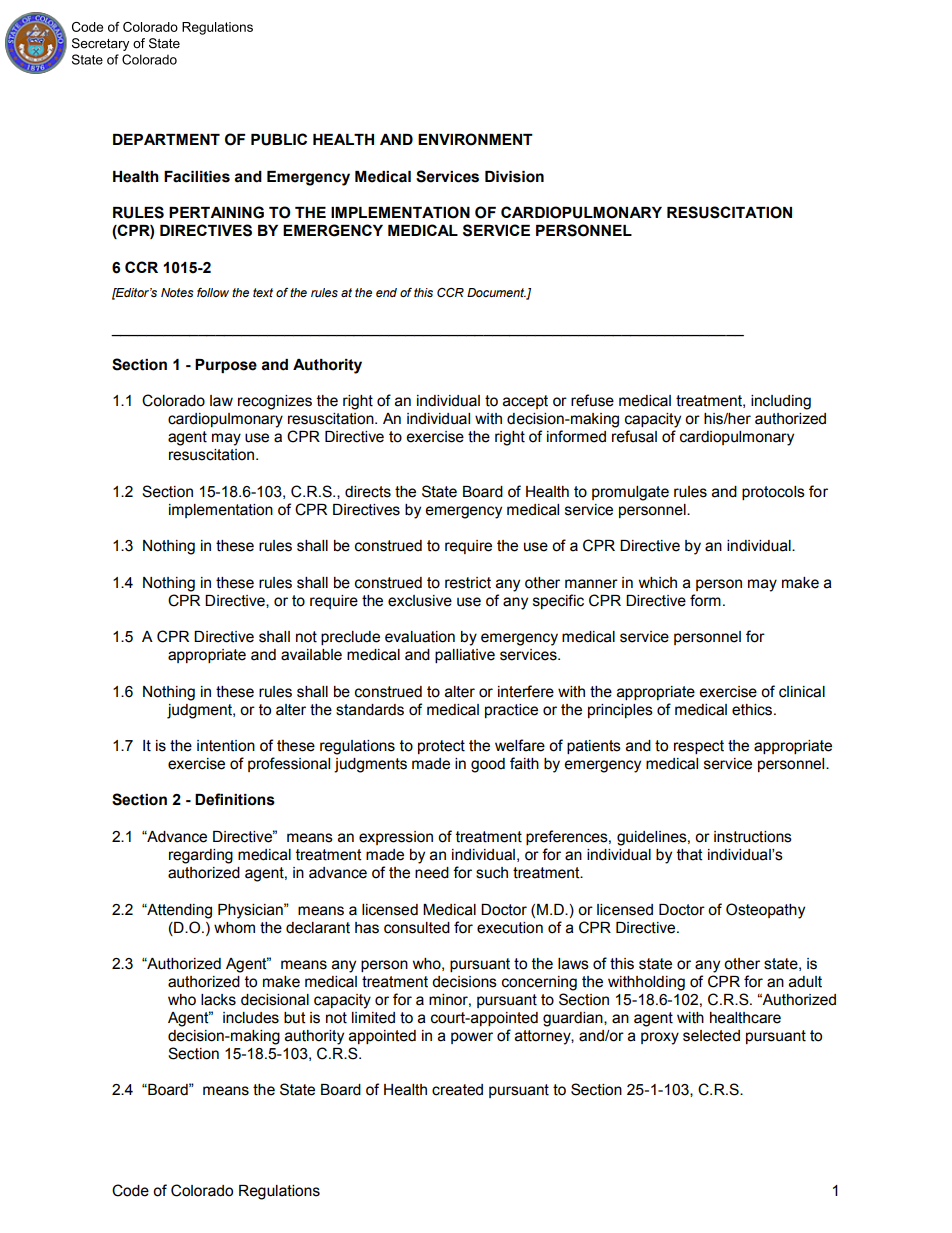 The image size is (952, 1233). I want to click on practice, so click(511, 711).
